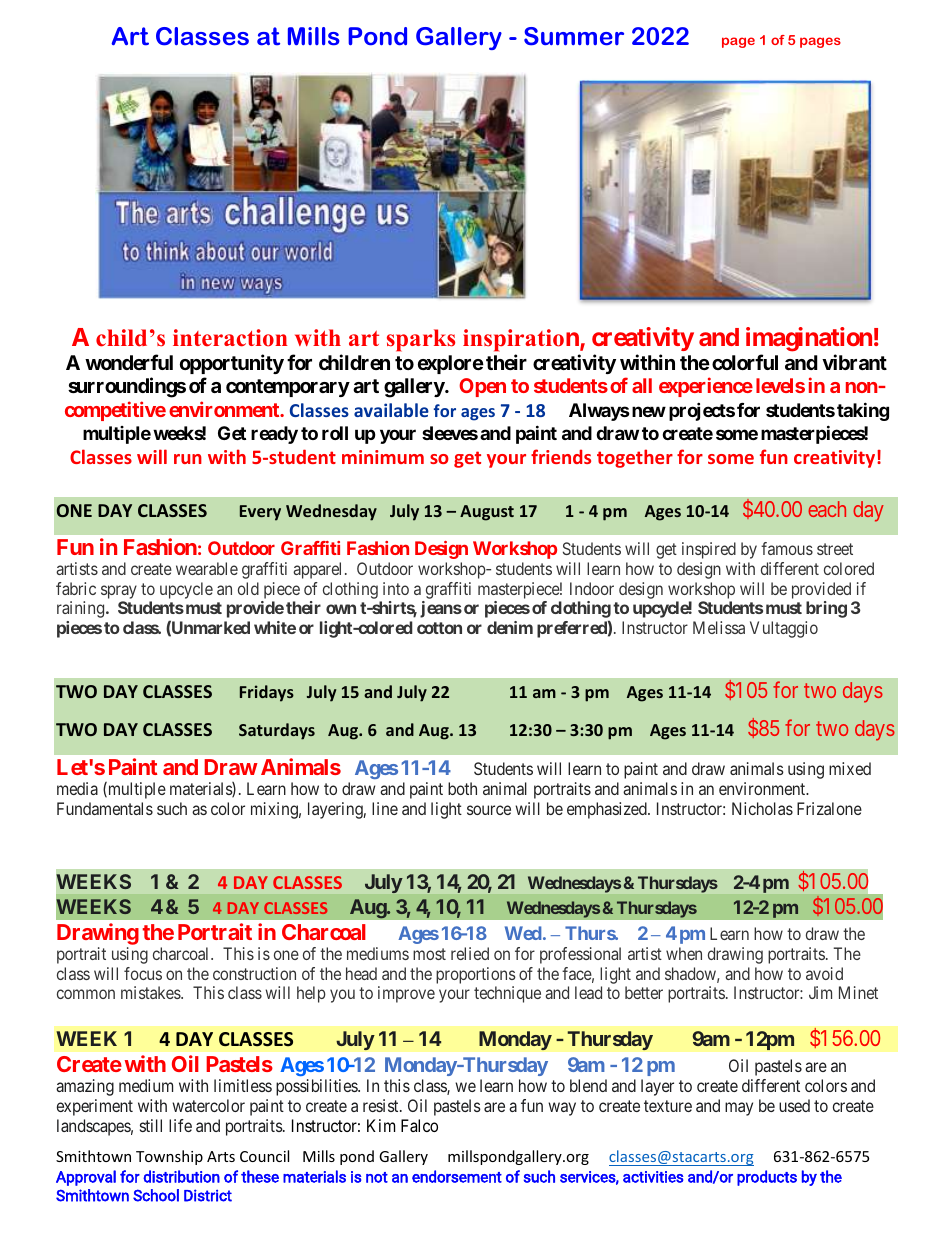 The width and height of the screenshot is (952, 1233). Describe the element at coordinates (119, 593) in the screenshot. I see `spray` at that location.
